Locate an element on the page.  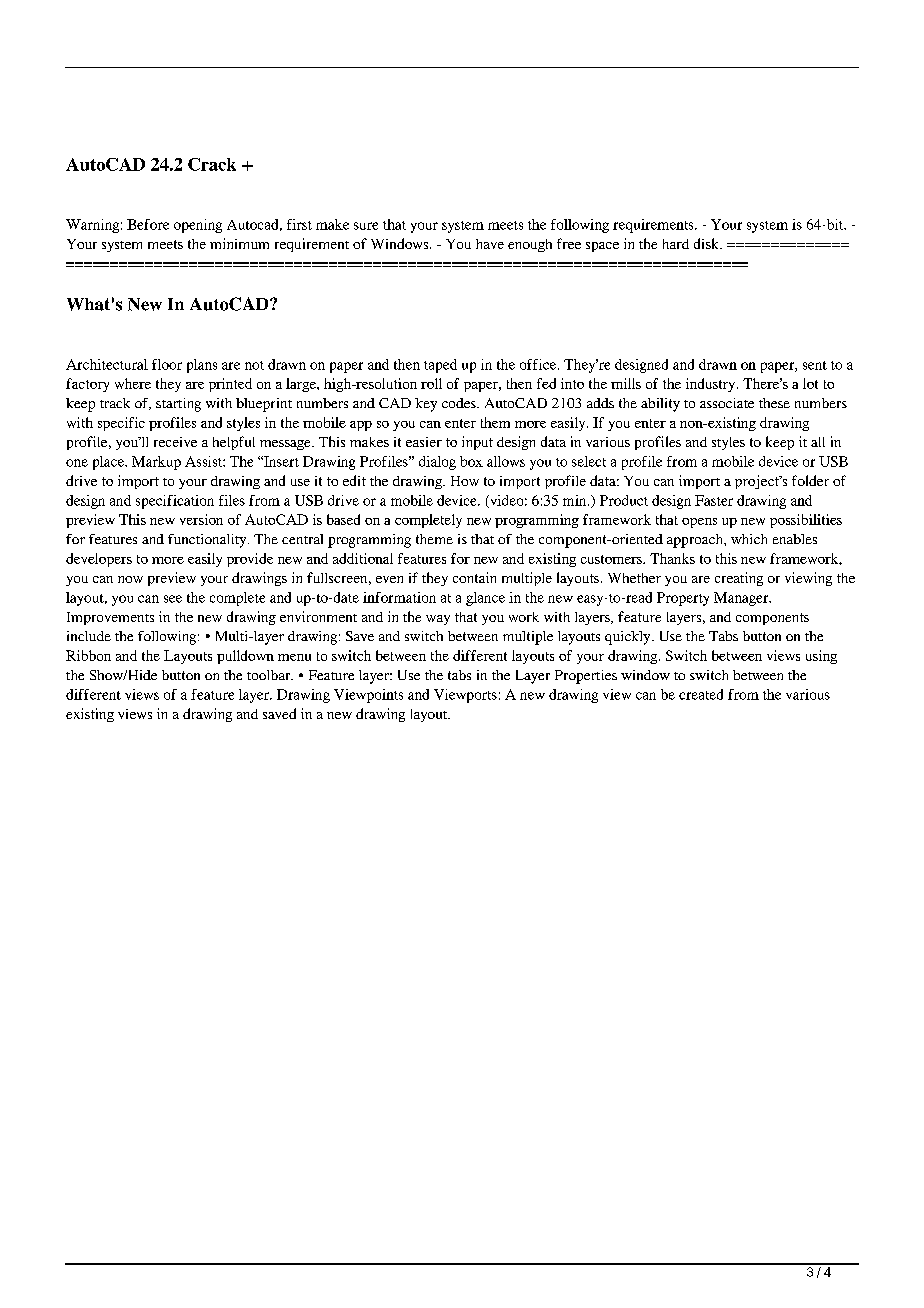
Crack is located at coordinates (212, 164).
